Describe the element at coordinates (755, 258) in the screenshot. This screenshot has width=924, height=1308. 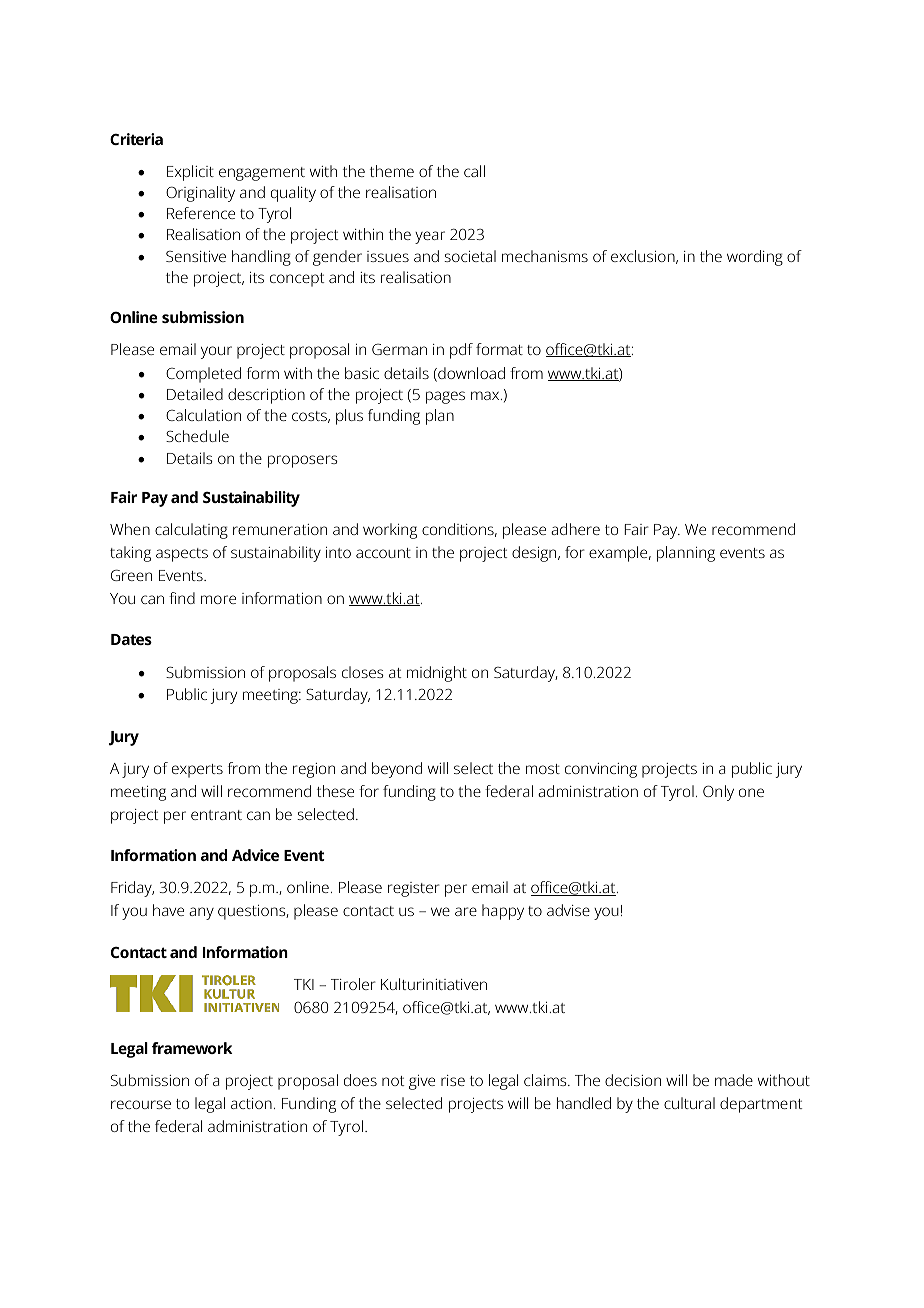
I see `wording` at that location.
